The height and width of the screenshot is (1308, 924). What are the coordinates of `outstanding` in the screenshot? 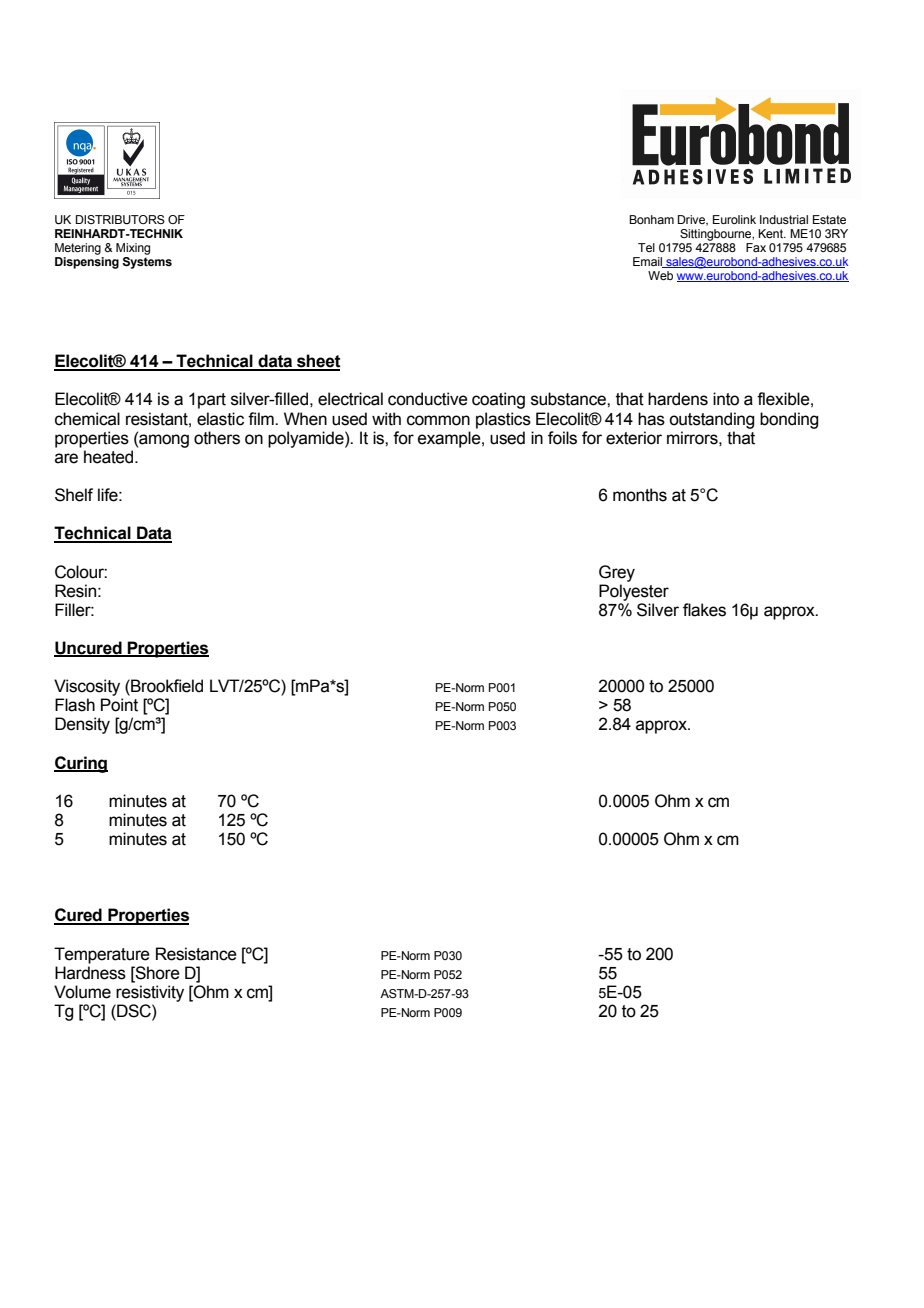 It's located at (711, 420).
